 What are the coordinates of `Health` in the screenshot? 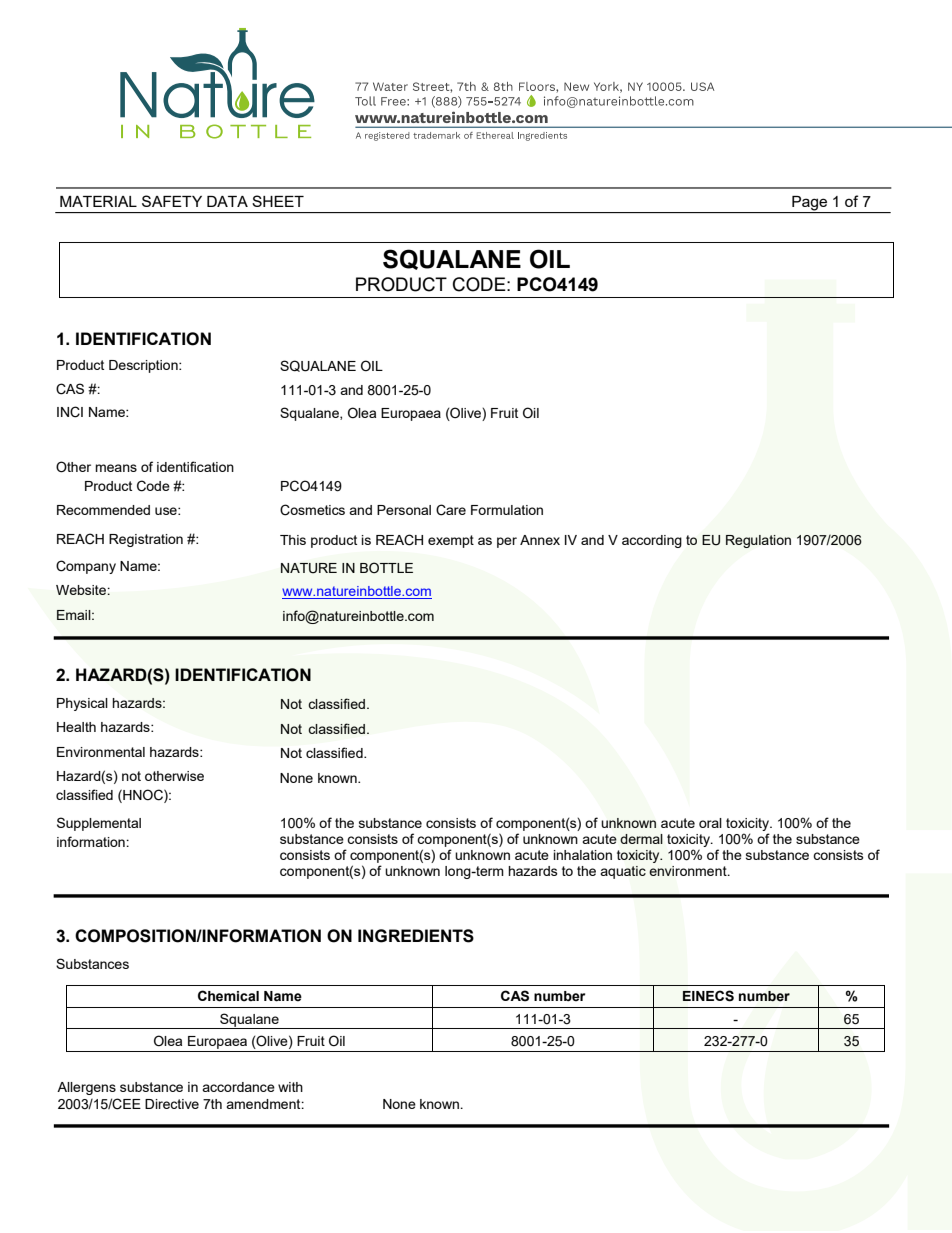 It's located at (76, 727).
